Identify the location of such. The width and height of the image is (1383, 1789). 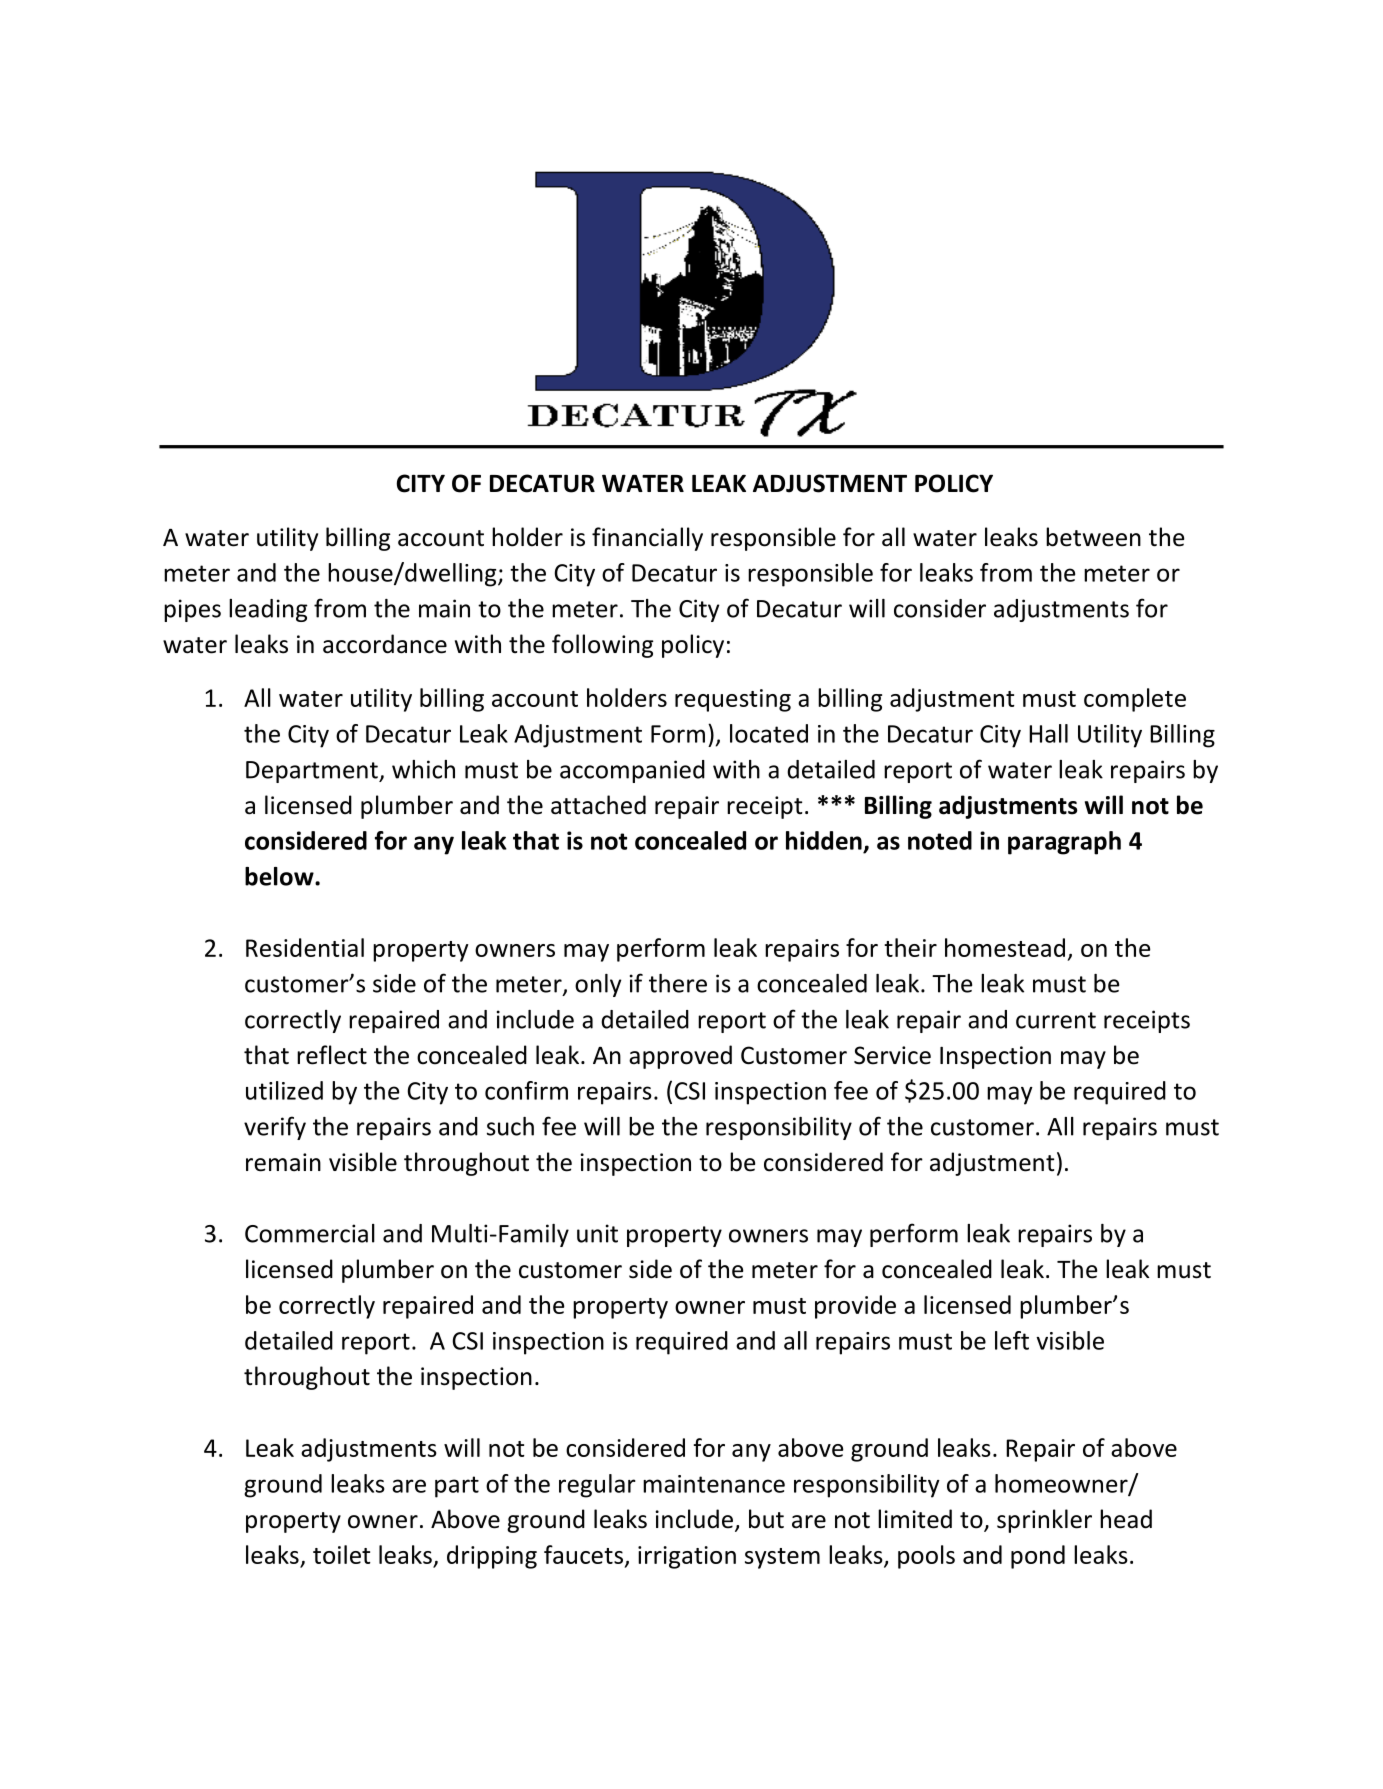
(510, 1126).
